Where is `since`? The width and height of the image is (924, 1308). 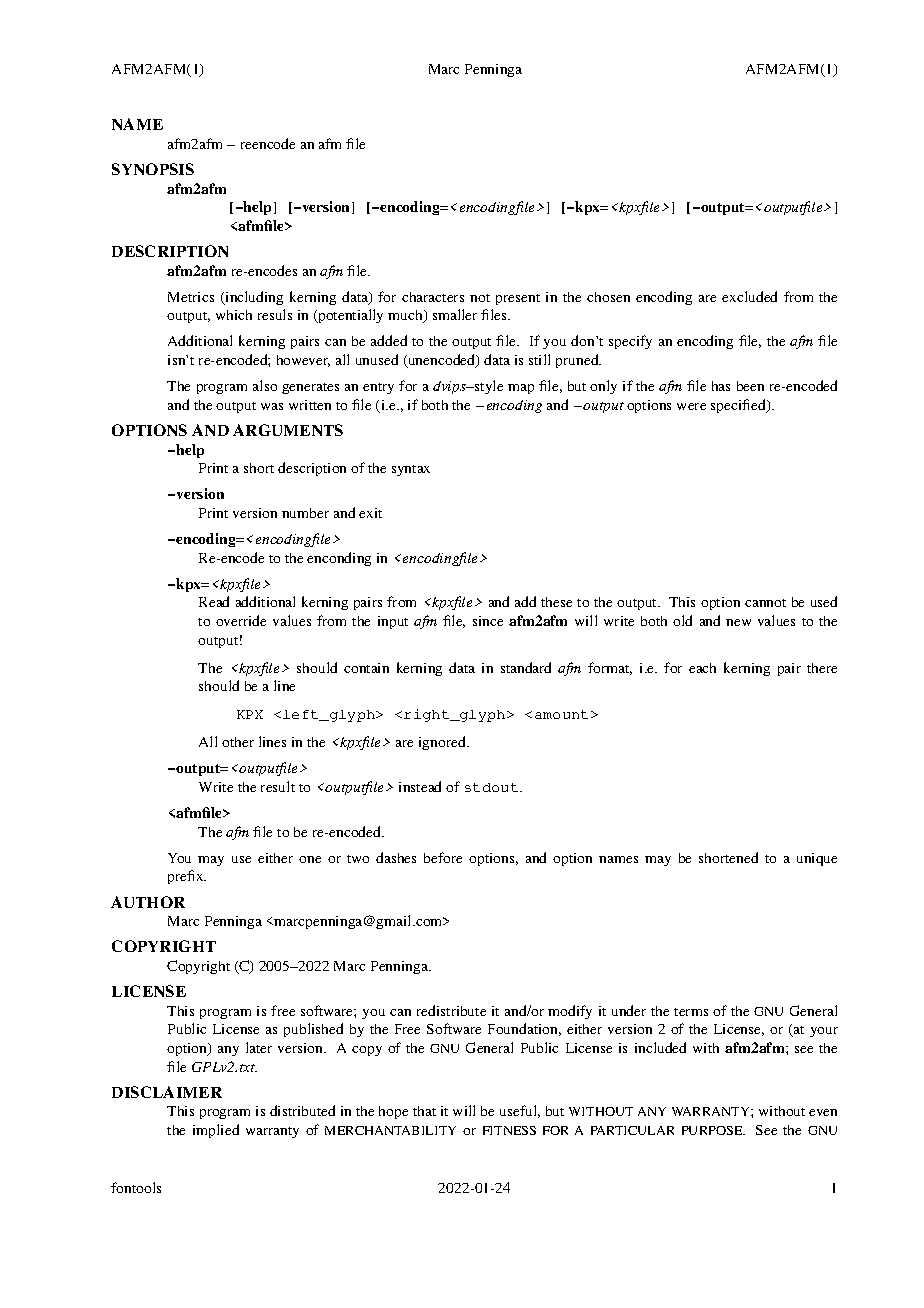 since is located at coordinates (488, 621).
